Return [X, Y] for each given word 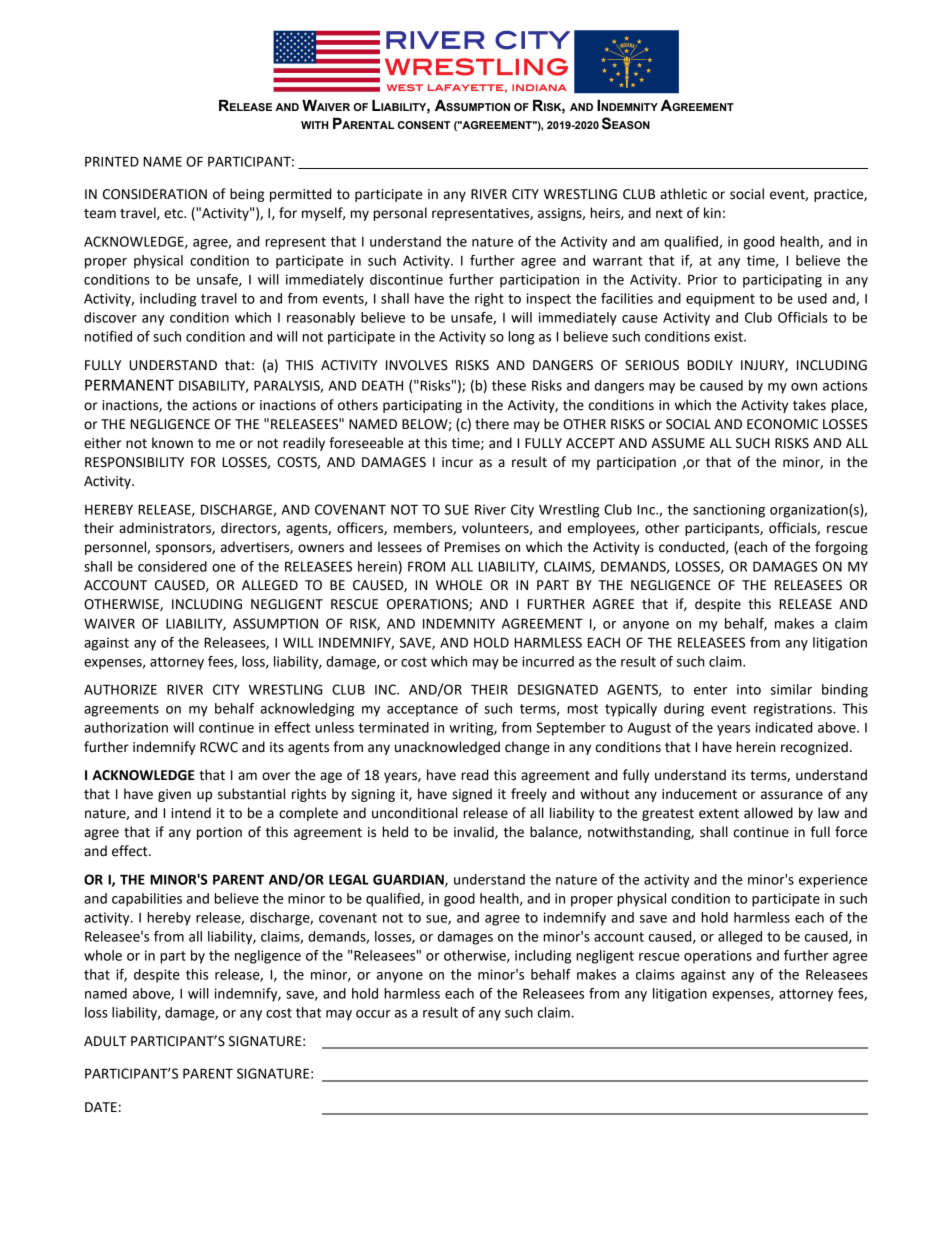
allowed [768, 813]
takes [809, 405]
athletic [683, 194]
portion [219, 833]
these [509, 385]
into [749, 689]
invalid [475, 832]
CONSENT [424, 125]
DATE [101, 1107]
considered [172, 566]
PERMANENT [129, 385]
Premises [472, 547]
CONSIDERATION [155, 194]
